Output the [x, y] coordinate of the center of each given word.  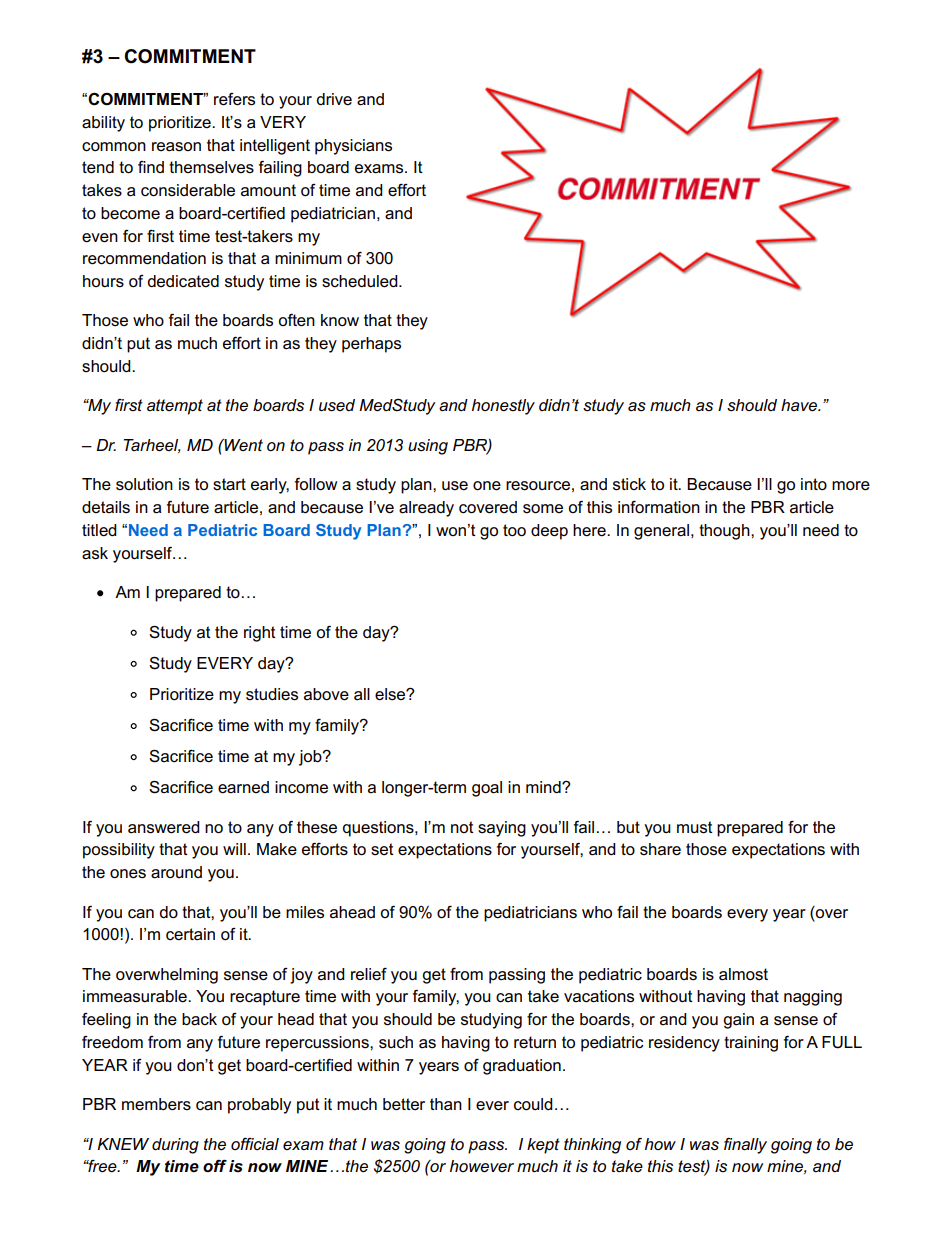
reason [176, 147]
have [800, 405]
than [446, 1104]
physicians [353, 147]
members [156, 1104]
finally [745, 1146]
